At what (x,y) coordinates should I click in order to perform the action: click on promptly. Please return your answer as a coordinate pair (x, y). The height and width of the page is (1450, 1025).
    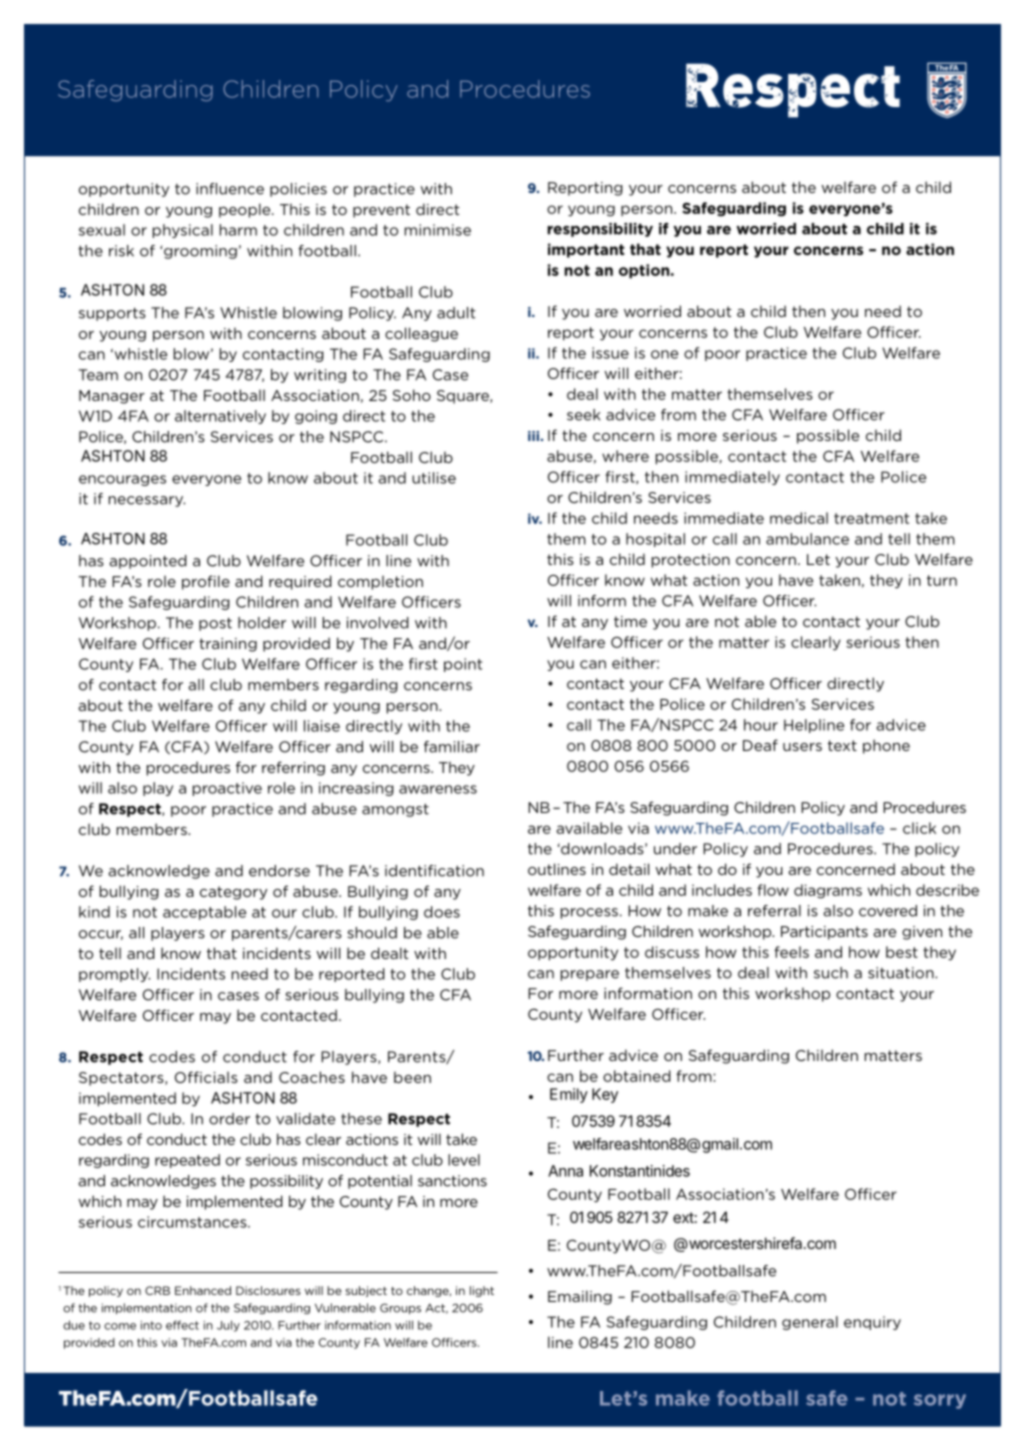
    Looking at the image, I should click on (114, 975).
